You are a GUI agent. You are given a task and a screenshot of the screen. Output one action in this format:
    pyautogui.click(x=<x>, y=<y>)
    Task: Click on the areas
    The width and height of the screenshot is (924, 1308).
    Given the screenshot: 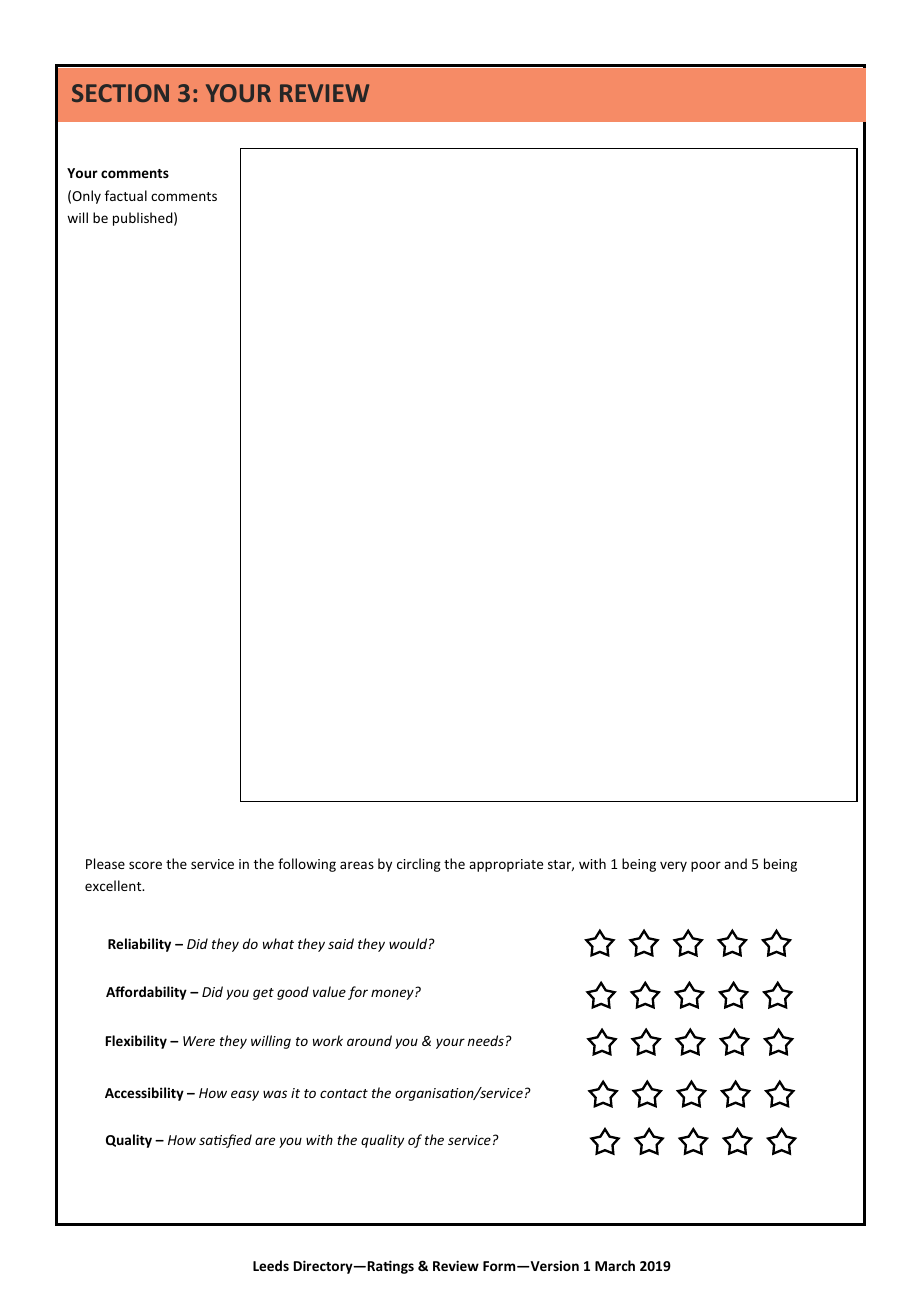 What is the action you would take?
    pyautogui.click(x=357, y=865)
